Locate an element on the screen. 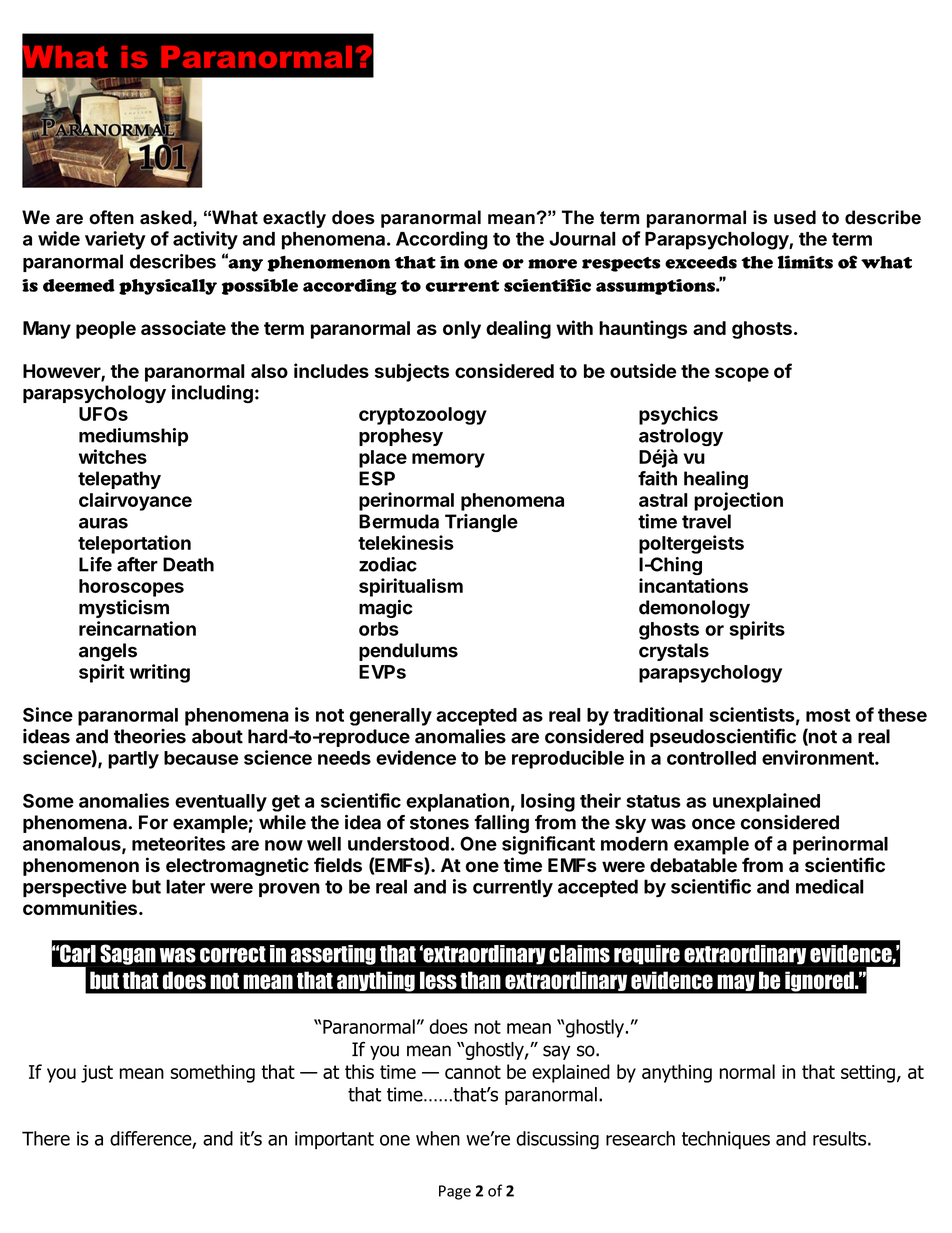 The image size is (952, 1233). medical is located at coordinates (830, 886).
